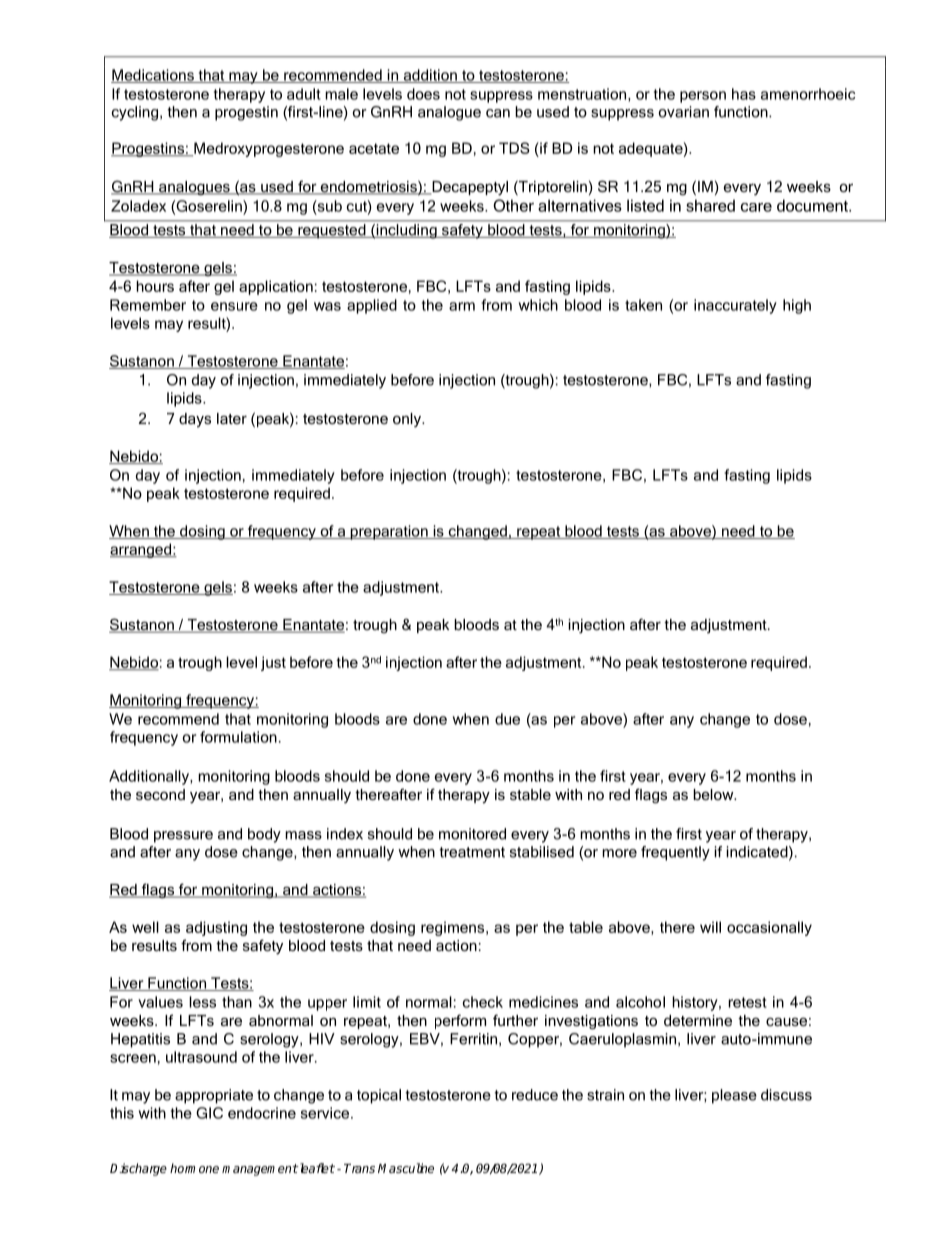 The width and height of the page is (952, 1233). What do you see at coordinates (744, 94) in the page?
I see `has` at bounding box center [744, 94].
